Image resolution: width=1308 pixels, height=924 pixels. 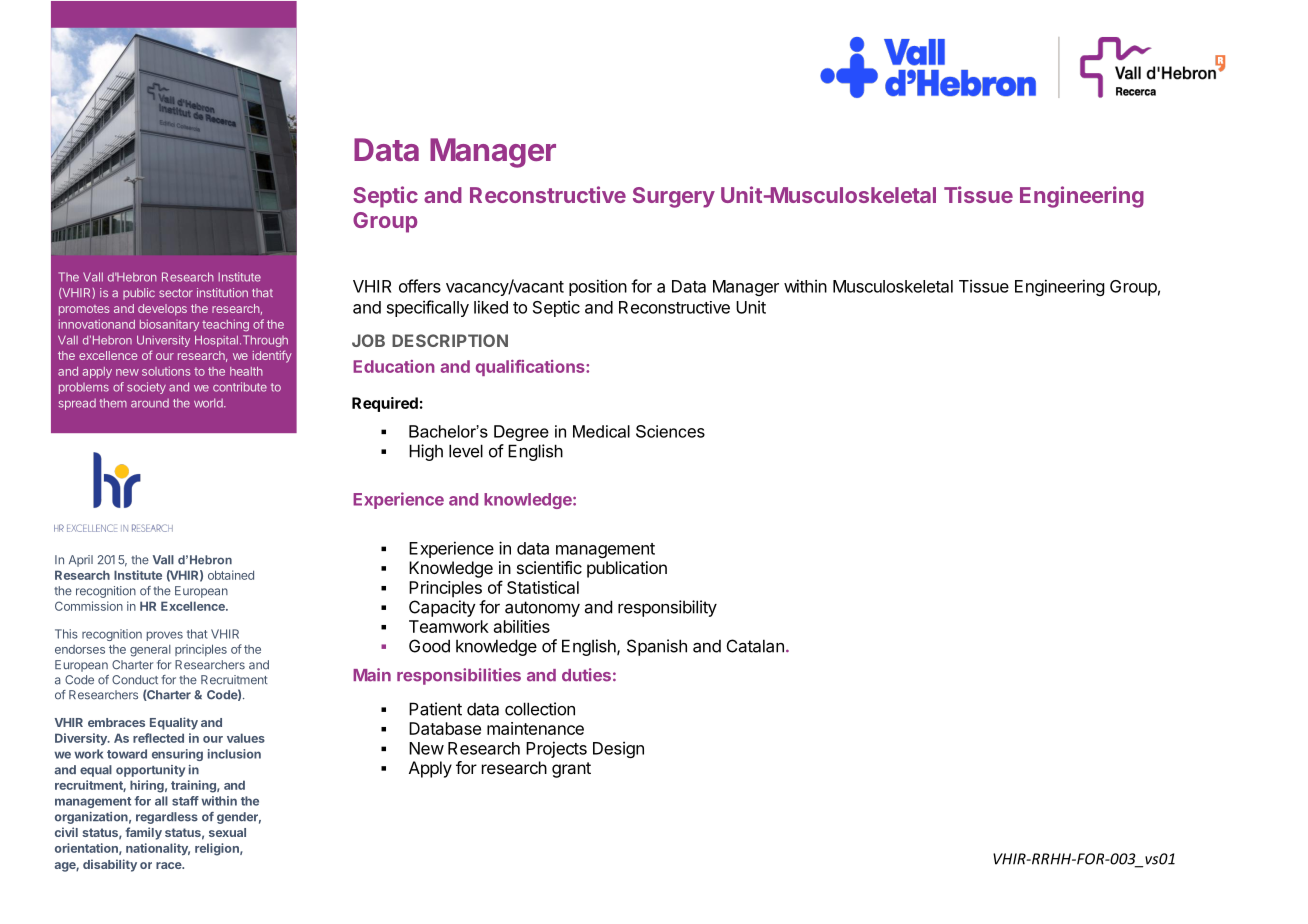 I want to click on proves, so click(x=165, y=636).
